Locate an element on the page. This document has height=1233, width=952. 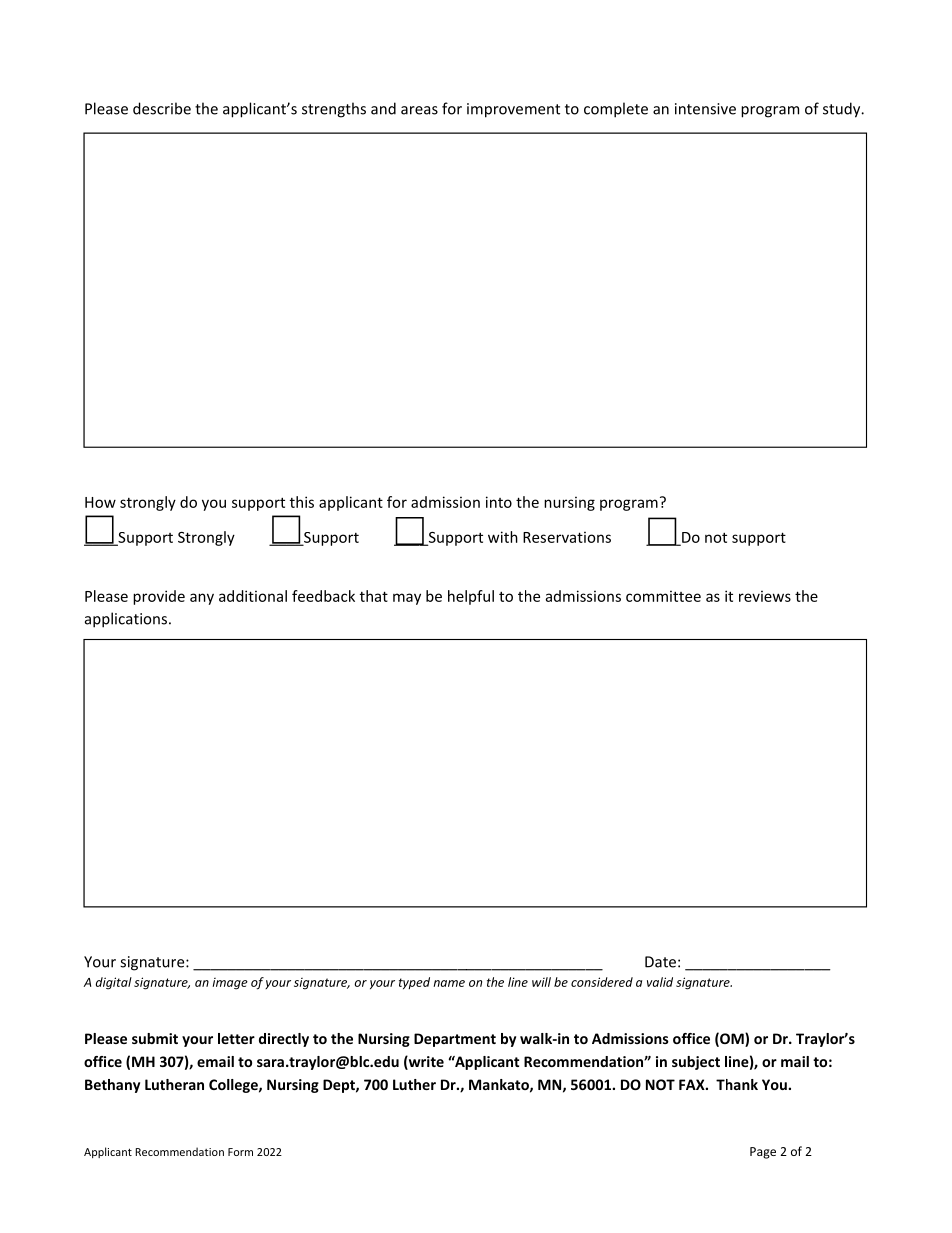
improvement is located at coordinates (513, 110).
